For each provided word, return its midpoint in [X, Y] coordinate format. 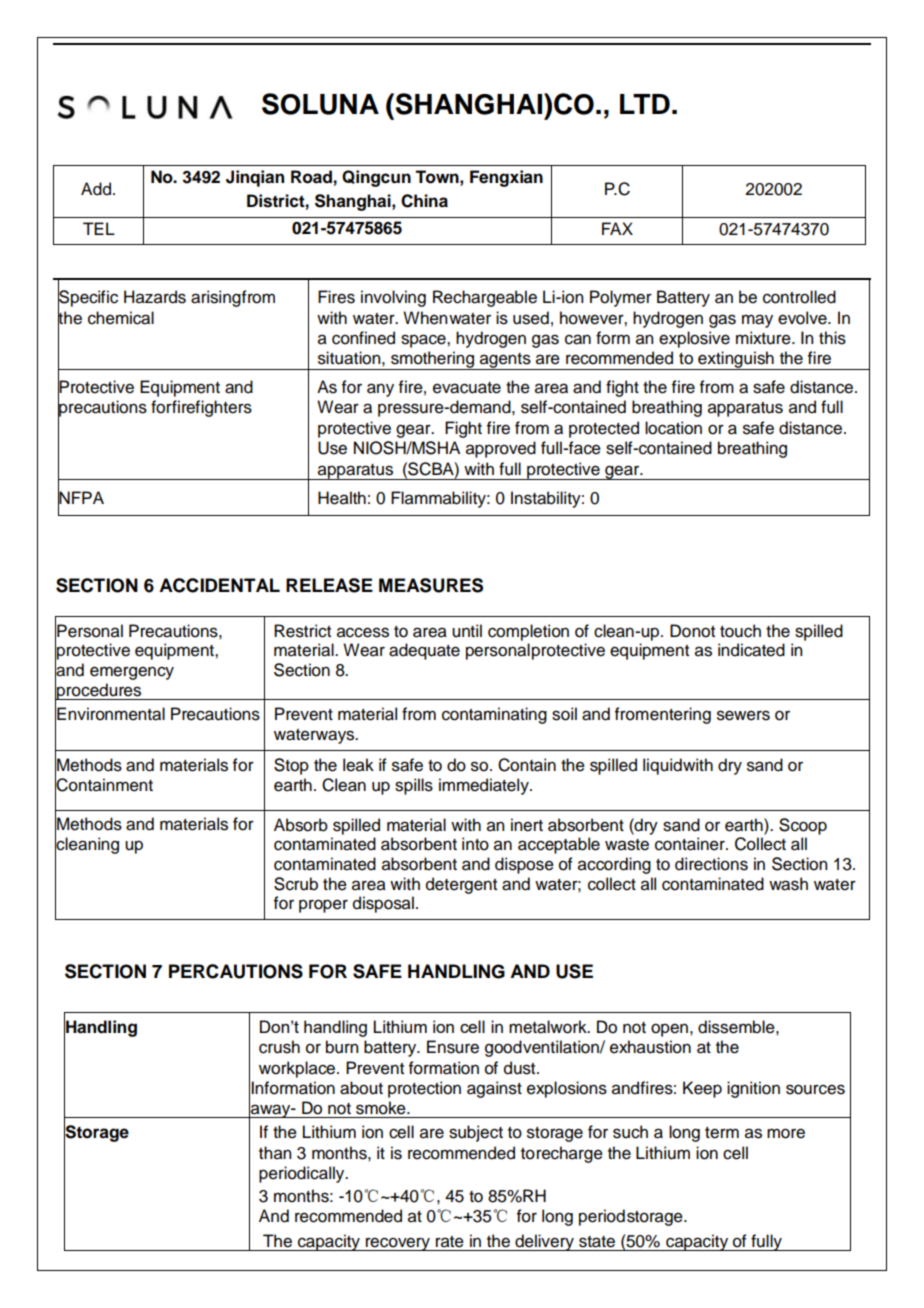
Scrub [296, 884]
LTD [645, 104]
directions [711, 864]
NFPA [81, 498]
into [475, 844]
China [424, 201]
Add [96, 189]
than [275, 1153]
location [673, 428]
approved [501, 449]
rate [450, 1242]
